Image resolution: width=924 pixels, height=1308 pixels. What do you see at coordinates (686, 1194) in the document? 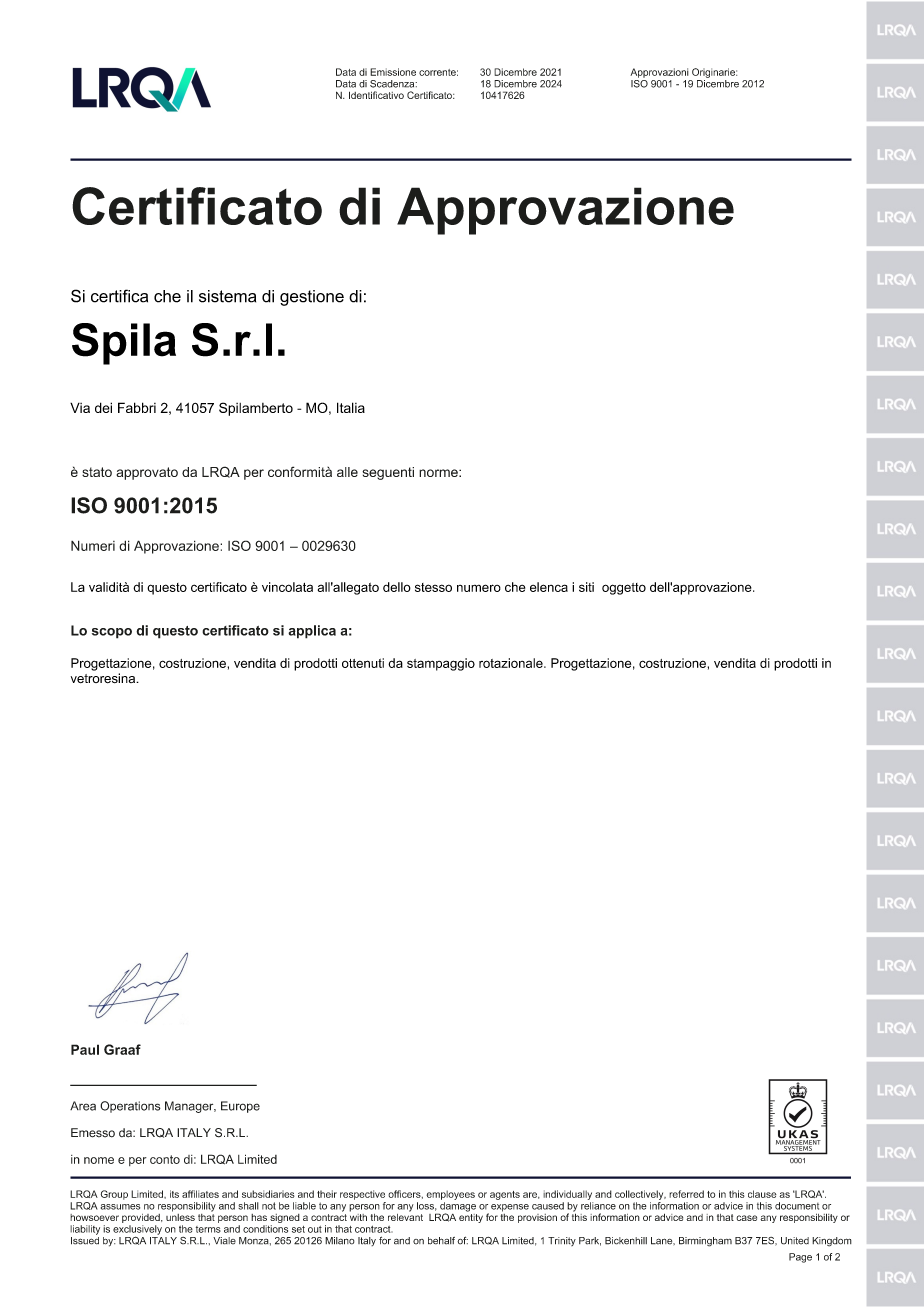
I see `referred` at bounding box center [686, 1194].
